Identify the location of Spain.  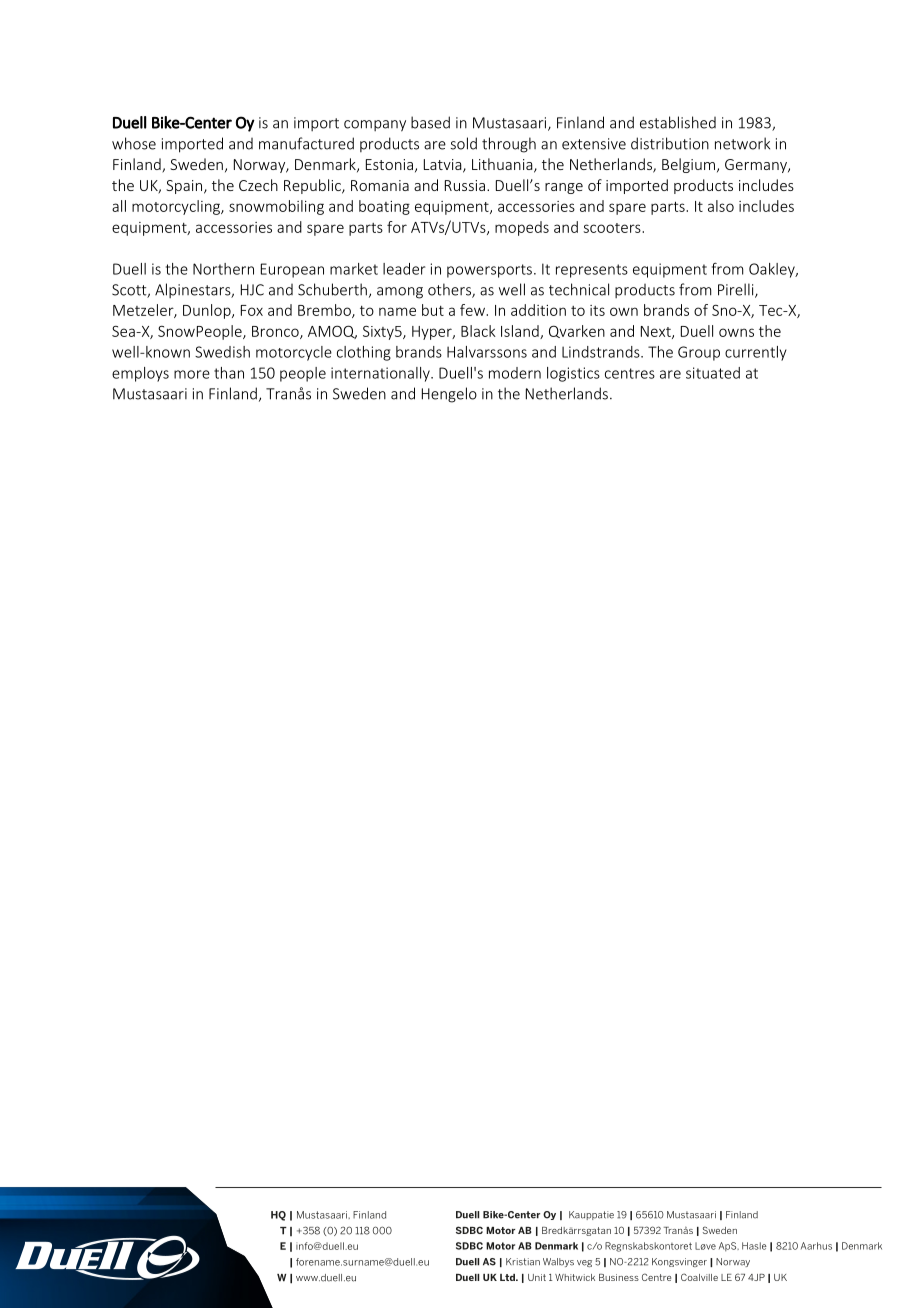
(185, 187).
